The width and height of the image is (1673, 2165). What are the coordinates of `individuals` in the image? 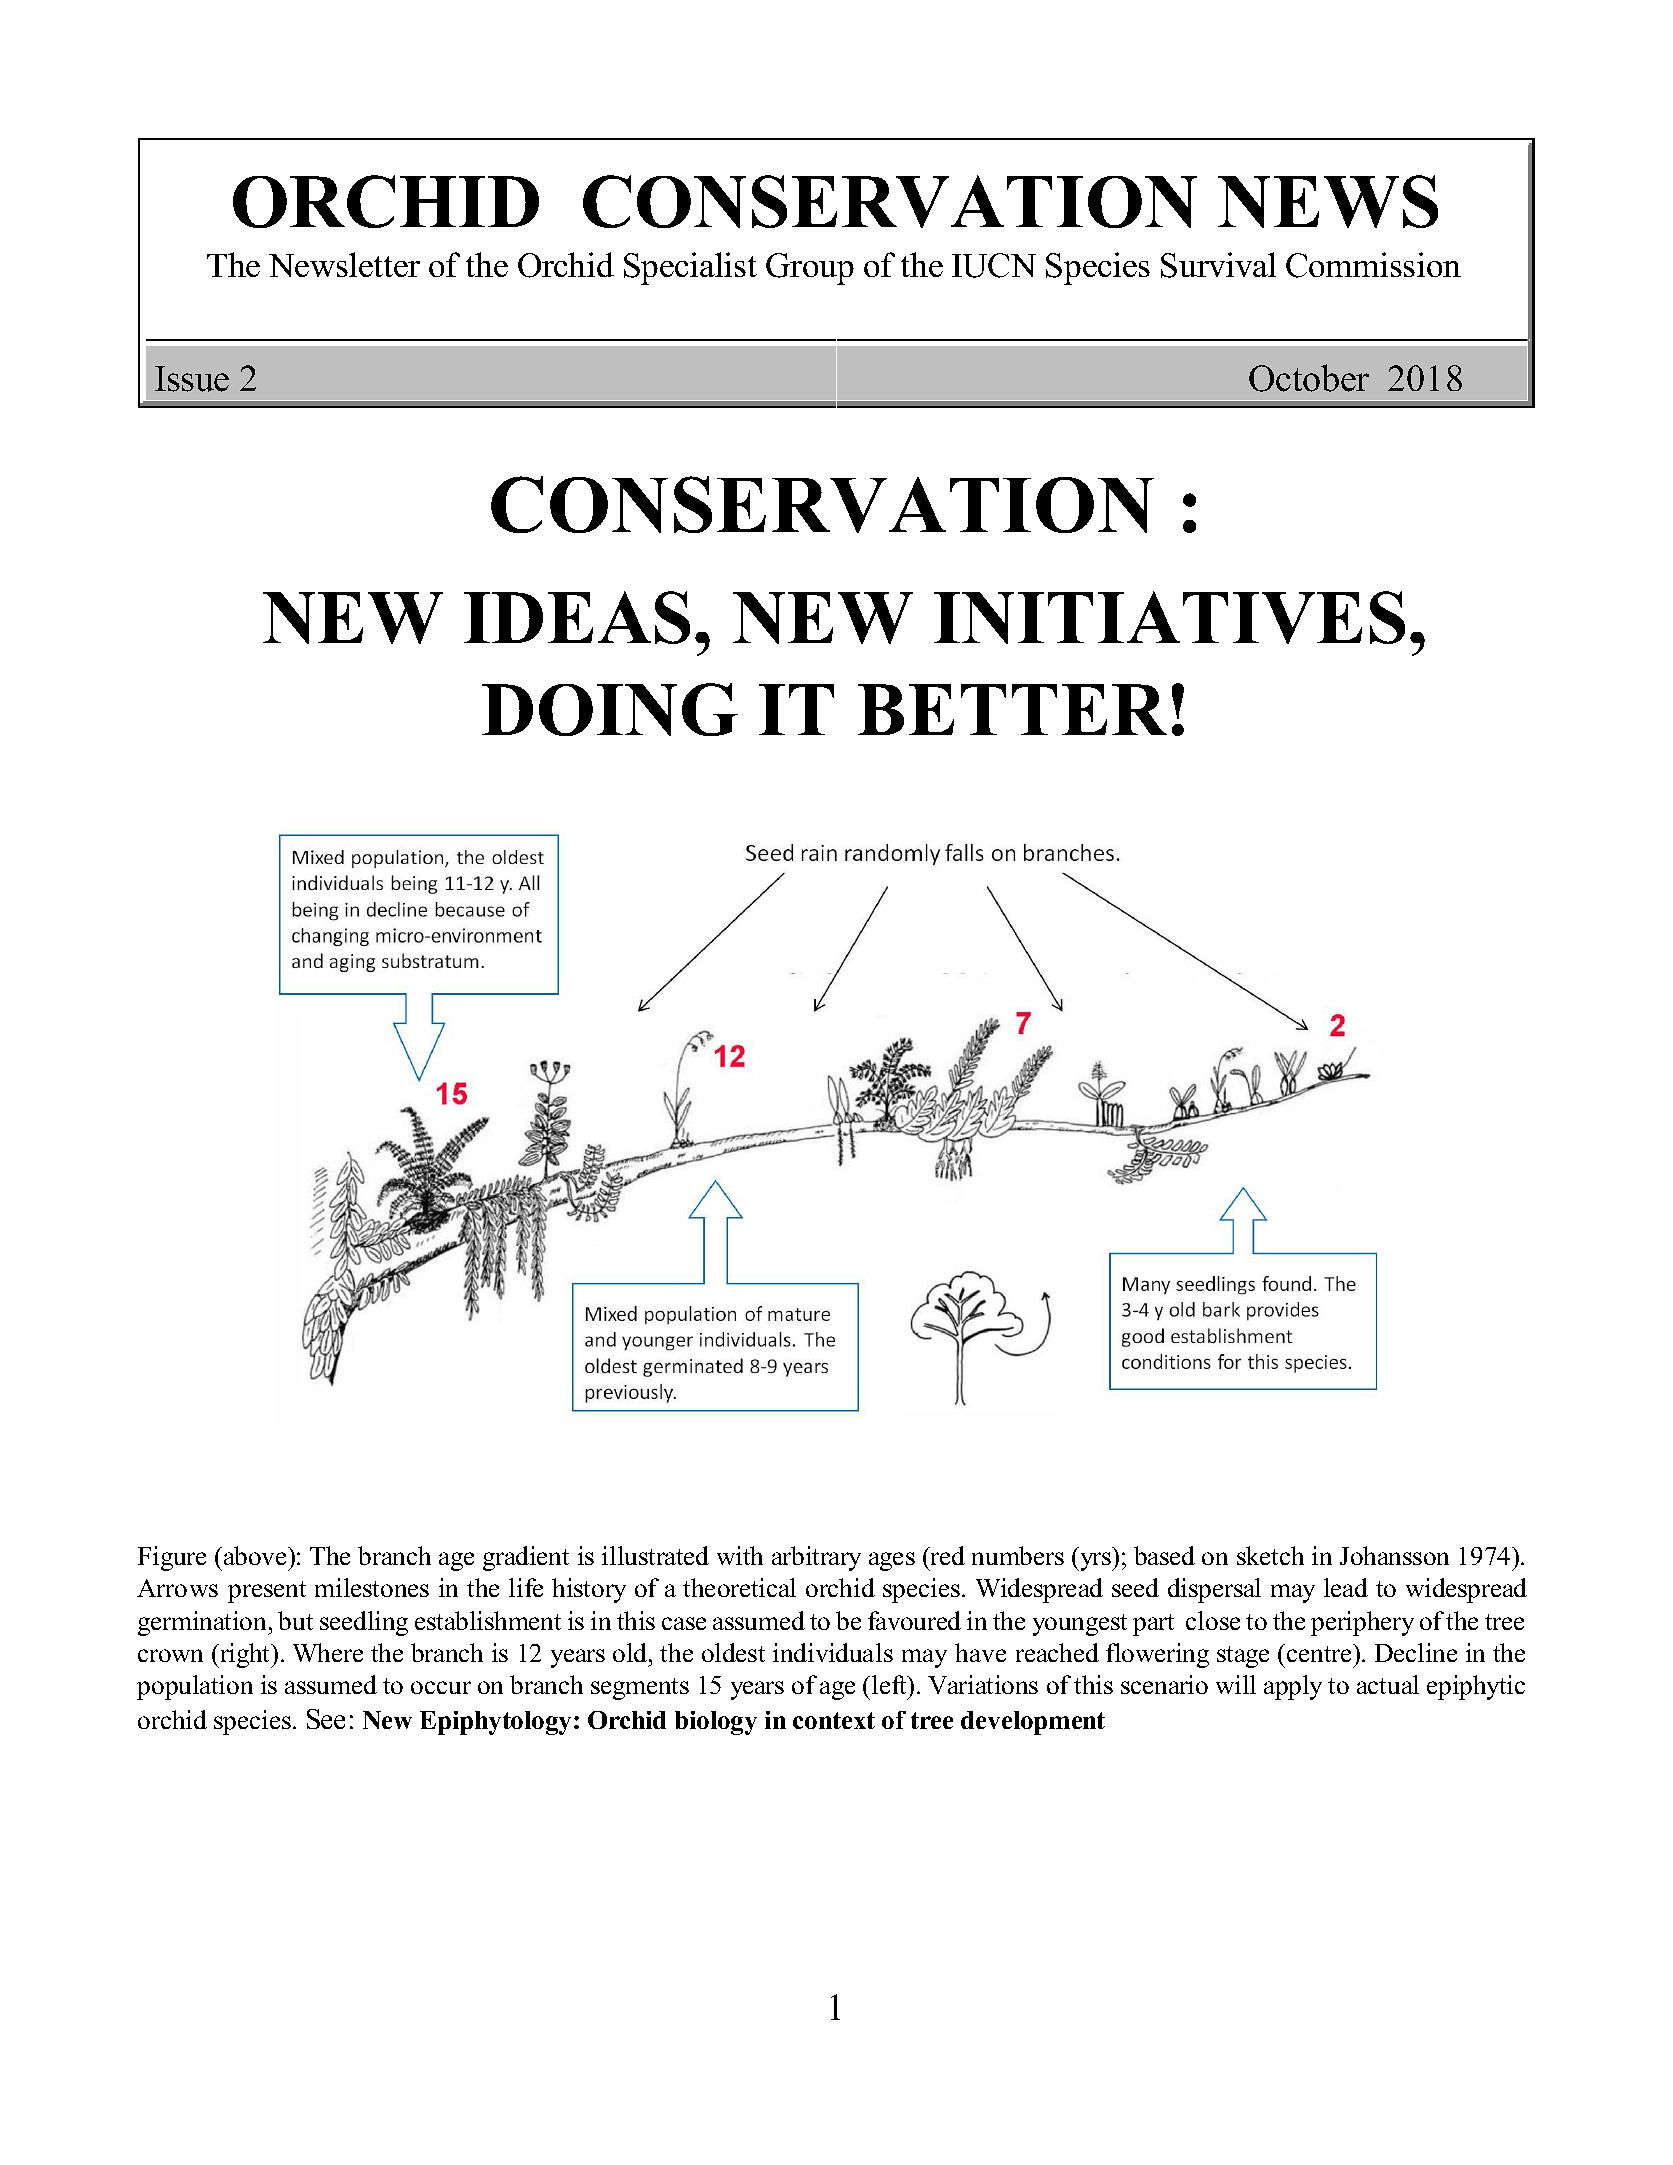 It's located at (833, 1652).
